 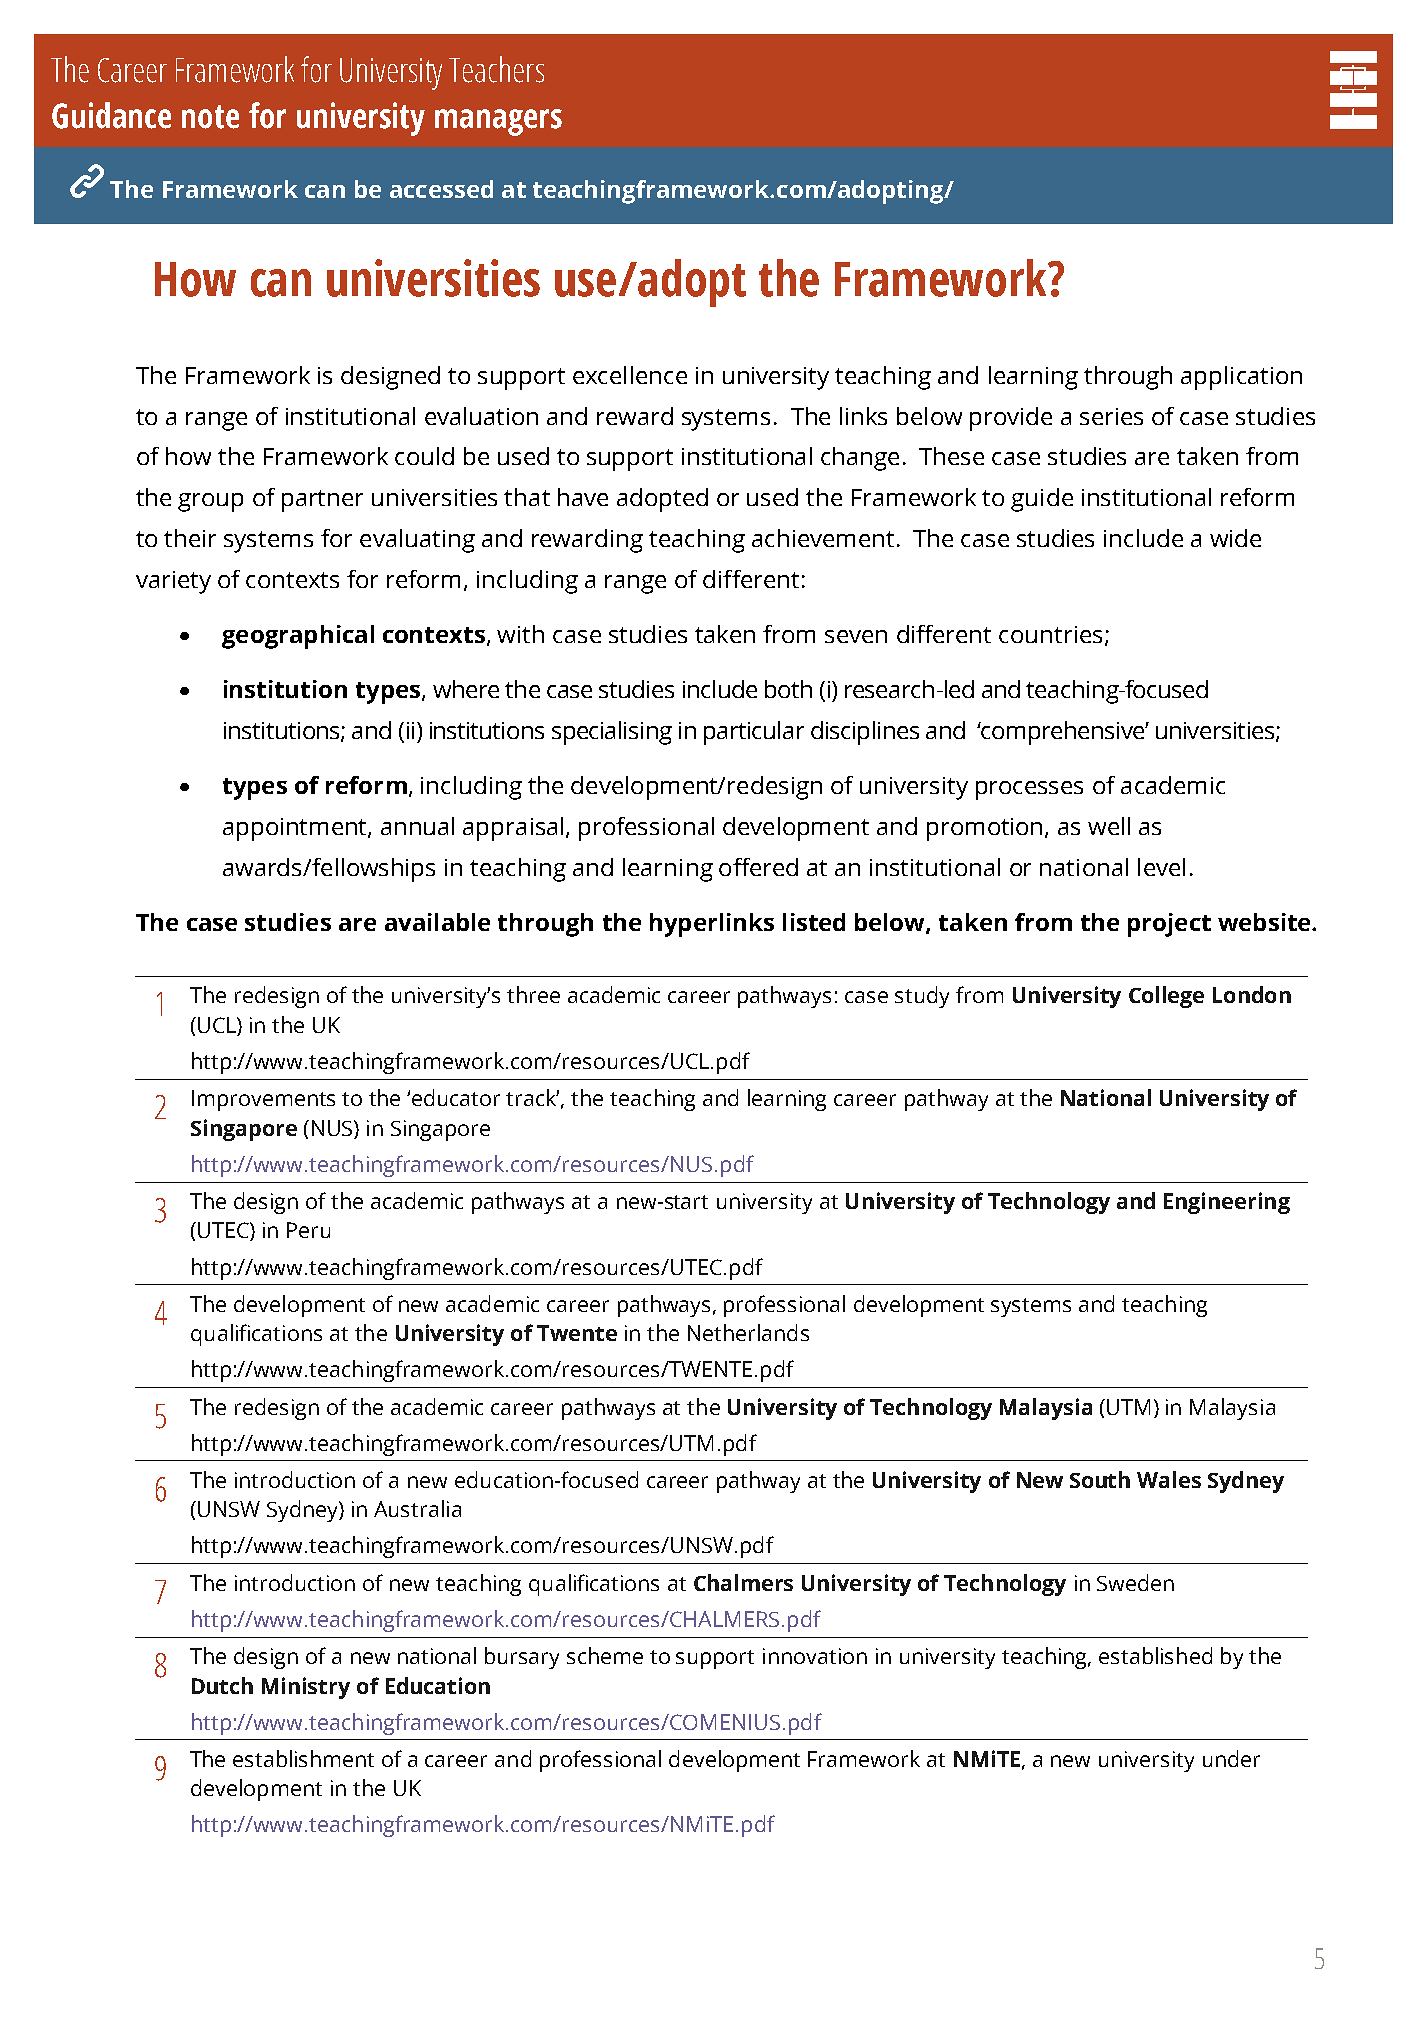 What do you see at coordinates (210, 117) in the image?
I see `note` at bounding box center [210, 117].
